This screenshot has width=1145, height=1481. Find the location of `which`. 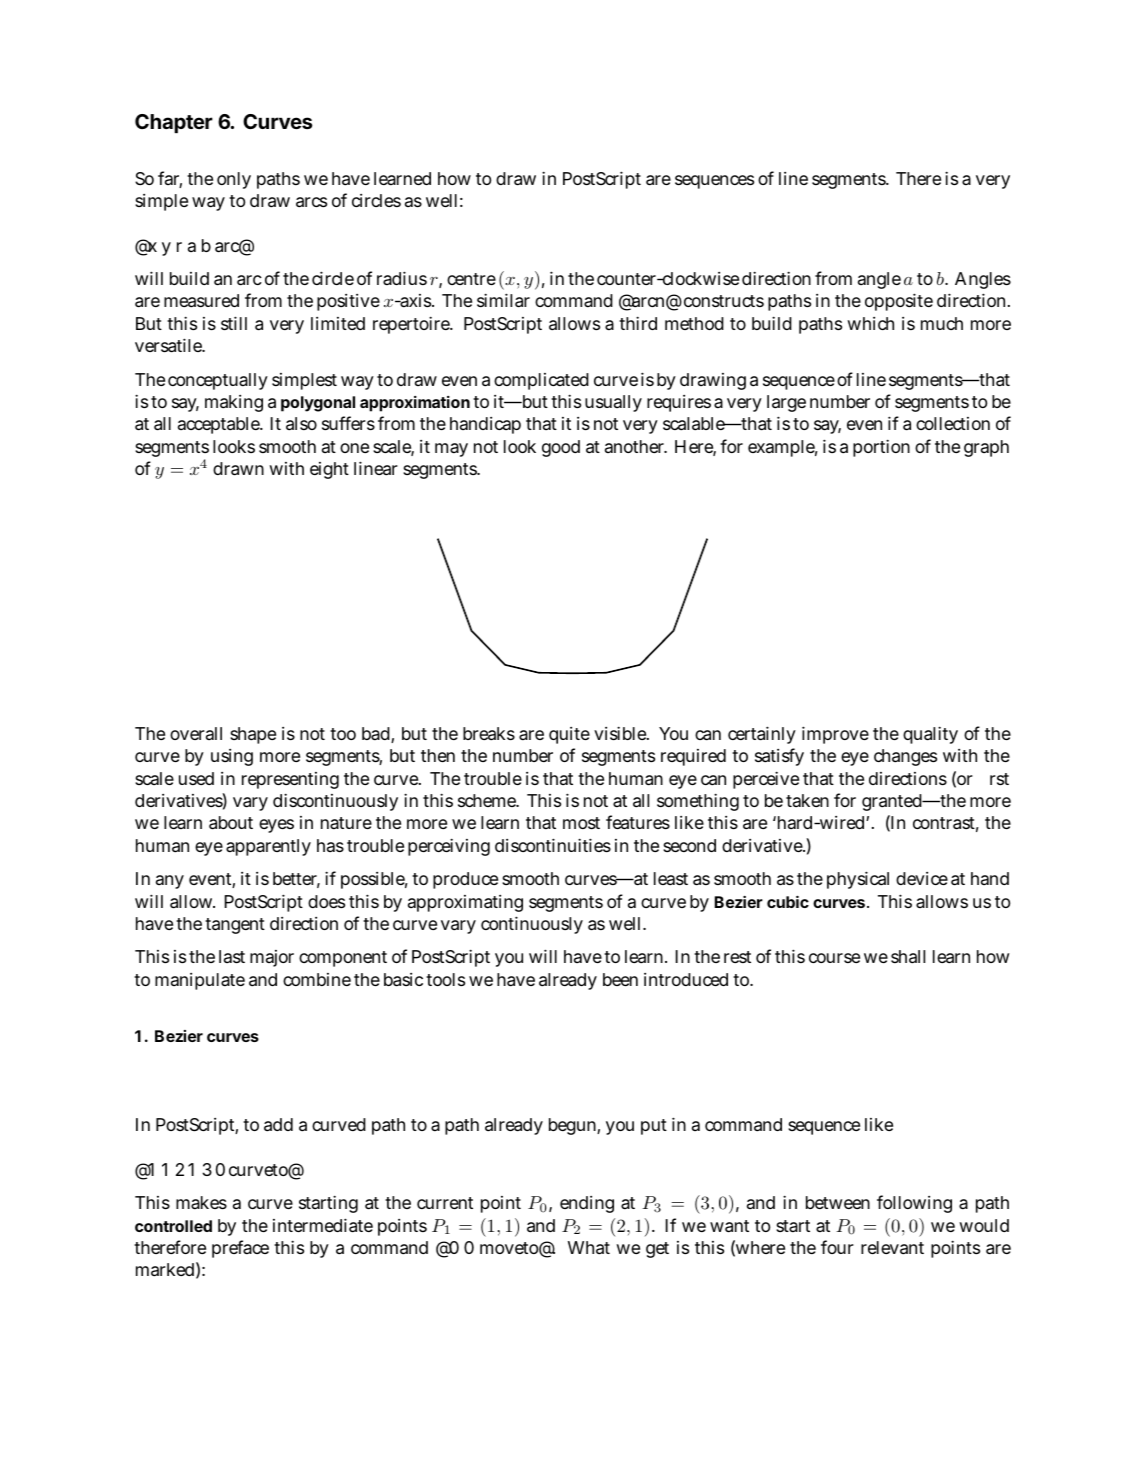

which is located at coordinates (870, 323).
